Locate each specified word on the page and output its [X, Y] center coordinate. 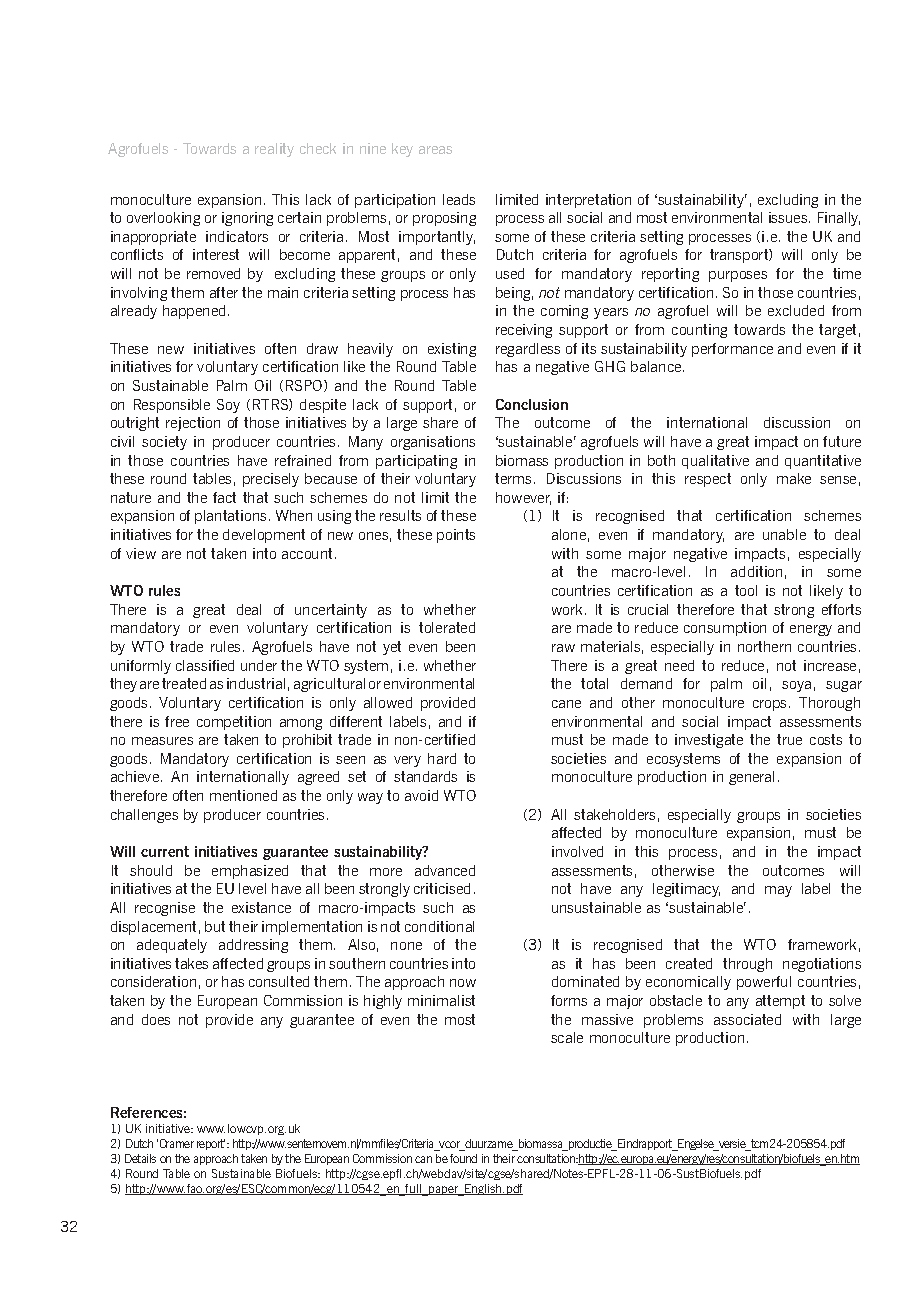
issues [789, 217]
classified [205, 665]
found [463, 1158]
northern [764, 646]
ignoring [247, 219]
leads [459, 199]
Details [140, 1158]
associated [747, 1019]
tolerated [447, 627]
